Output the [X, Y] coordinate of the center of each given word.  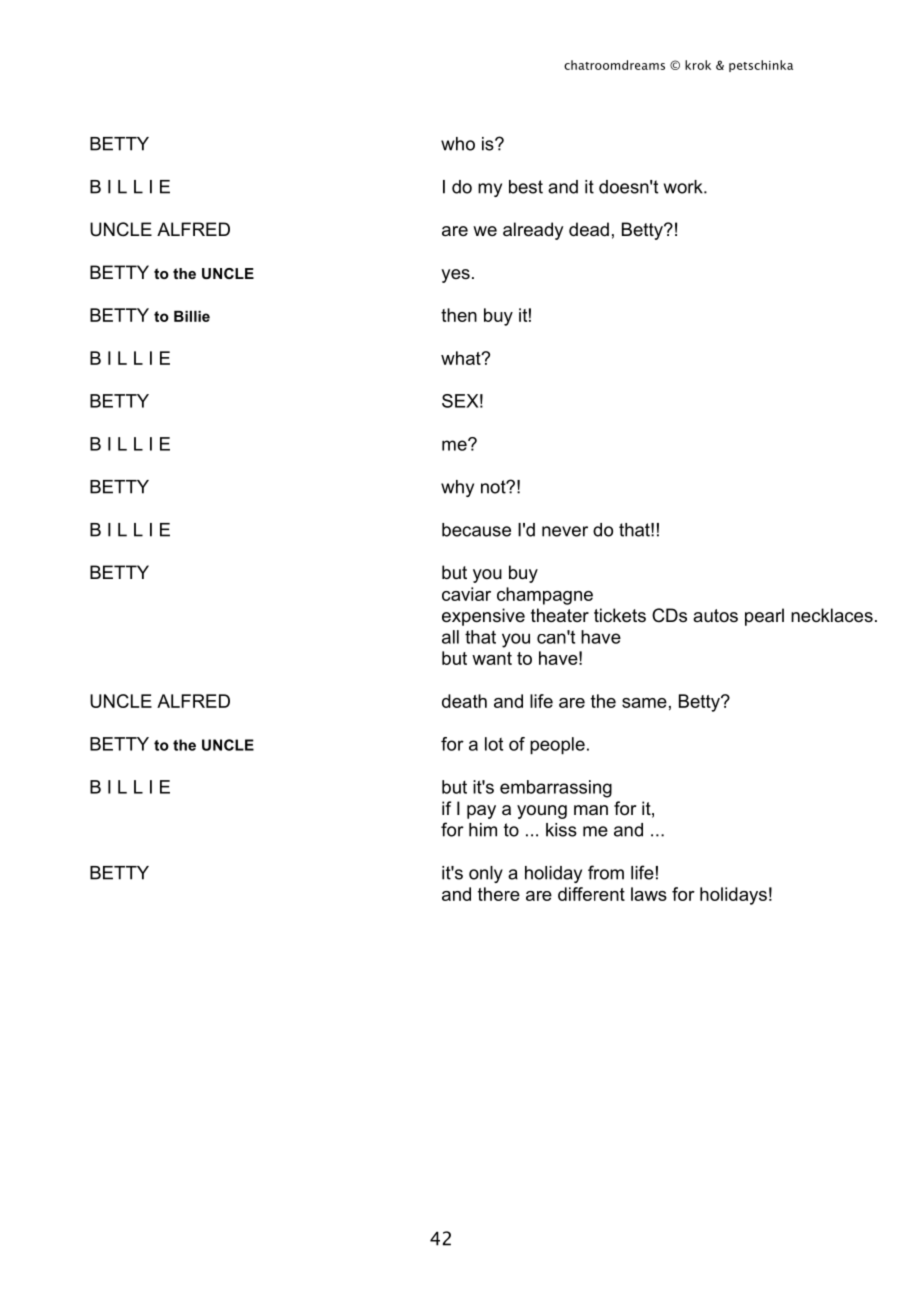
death [464, 701]
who [458, 144]
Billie [192, 316]
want [492, 658]
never [565, 531]
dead [589, 229]
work [684, 187]
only [486, 874]
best [526, 187]
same [644, 703]
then [459, 315]
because [476, 530]
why [457, 488]
